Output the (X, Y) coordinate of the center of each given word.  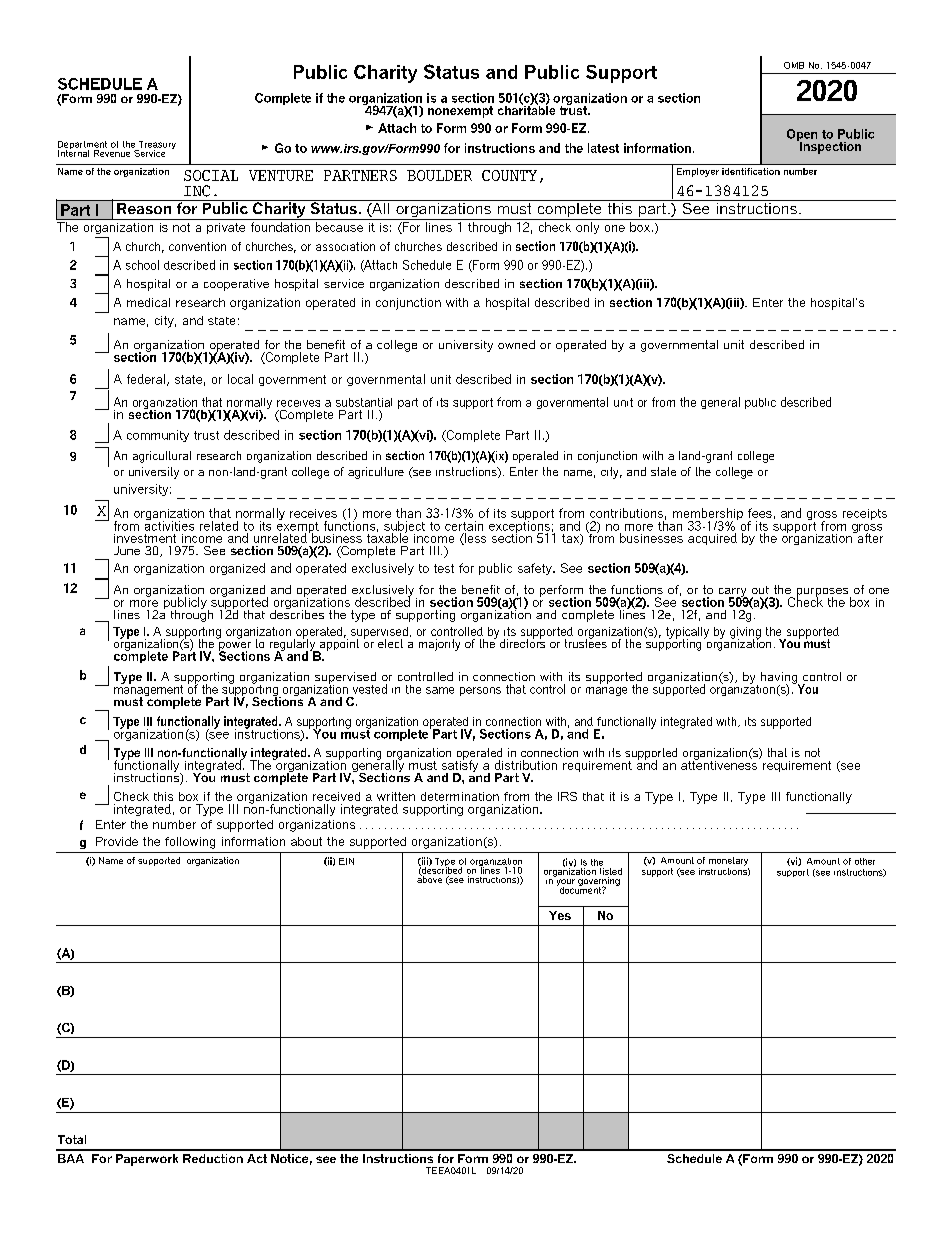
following (190, 843)
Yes (560, 915)
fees (760, 513)
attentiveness (720, 764)
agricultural (162, 457)
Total (72, 1139)
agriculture (376, 473)
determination (460, 796)
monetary (728, 861)
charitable (526, 109)
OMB (794, 65)
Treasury (156, 146)
